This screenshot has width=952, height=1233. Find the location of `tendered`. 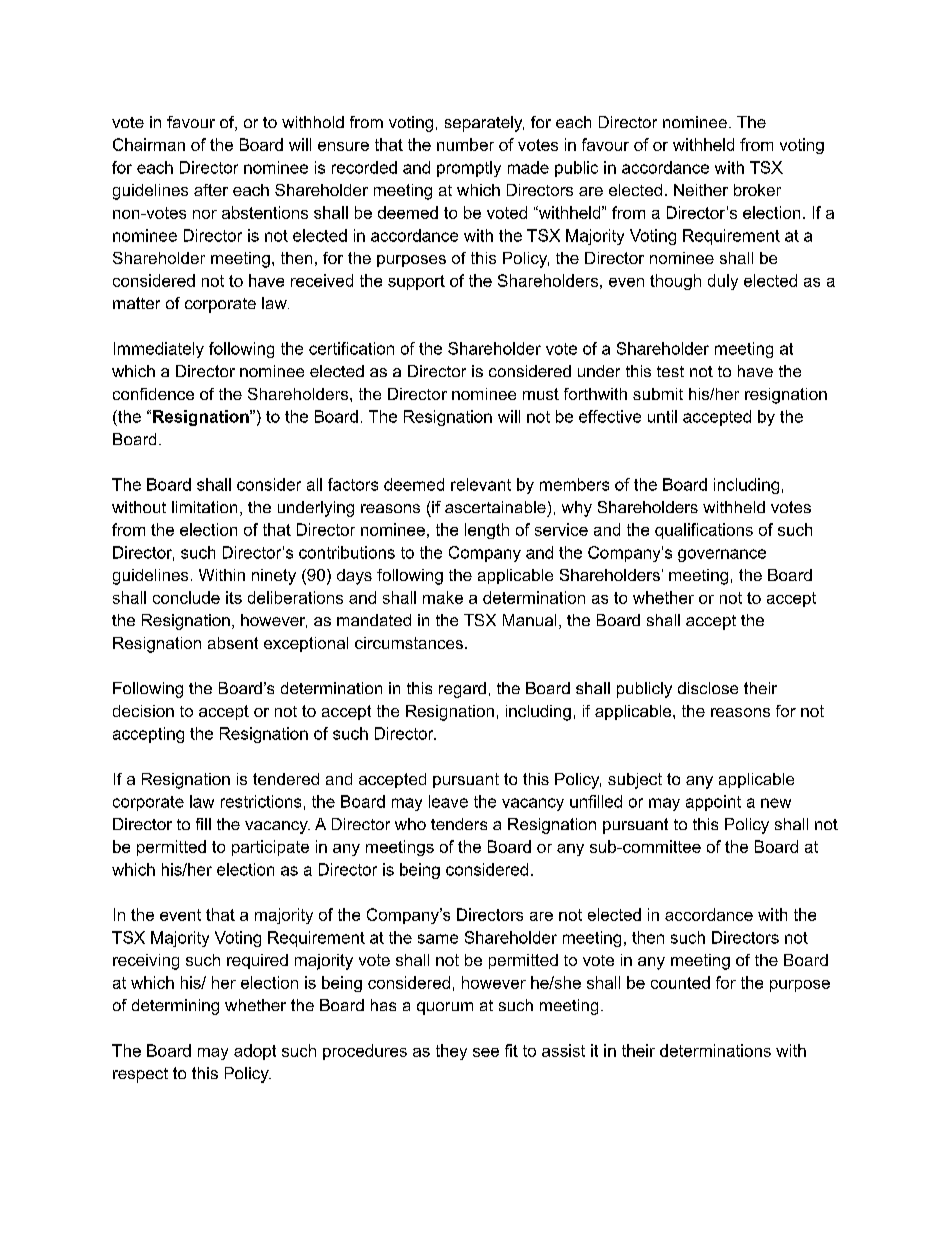

tendered is located at coordinates (286, 779).
